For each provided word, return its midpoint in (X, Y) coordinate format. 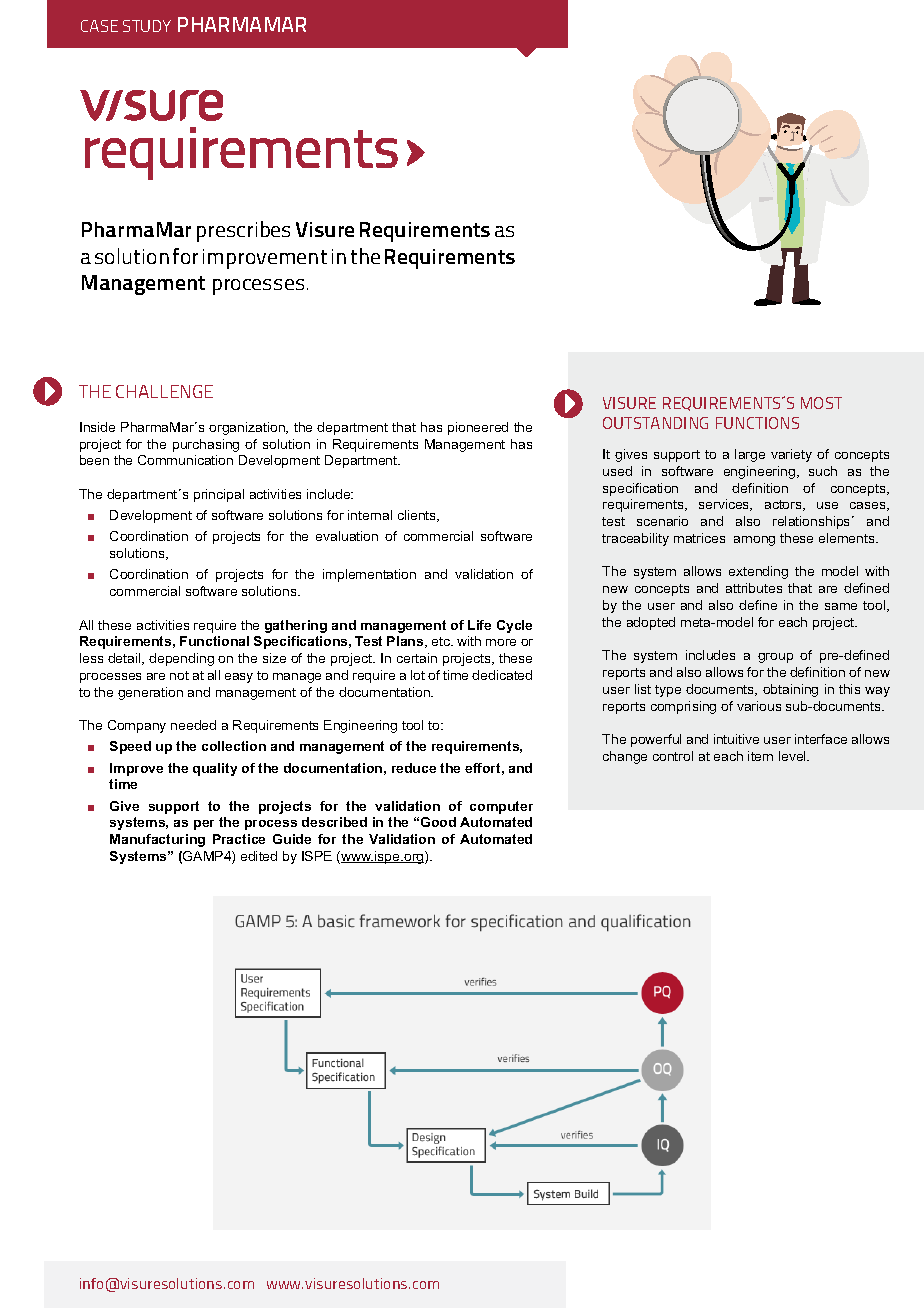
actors (784, 505)
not (179, 675)
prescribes (243, 231)
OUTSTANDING (655, 423)
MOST (821, 403)
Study (147, 26)
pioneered (478, 428)
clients (418, 516)
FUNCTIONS (757, 423)
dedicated (502, 675)
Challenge (164, 391)
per (204, 825)
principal (219, 495)
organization (248, 428)
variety (791, 455)
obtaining (790, 690)
